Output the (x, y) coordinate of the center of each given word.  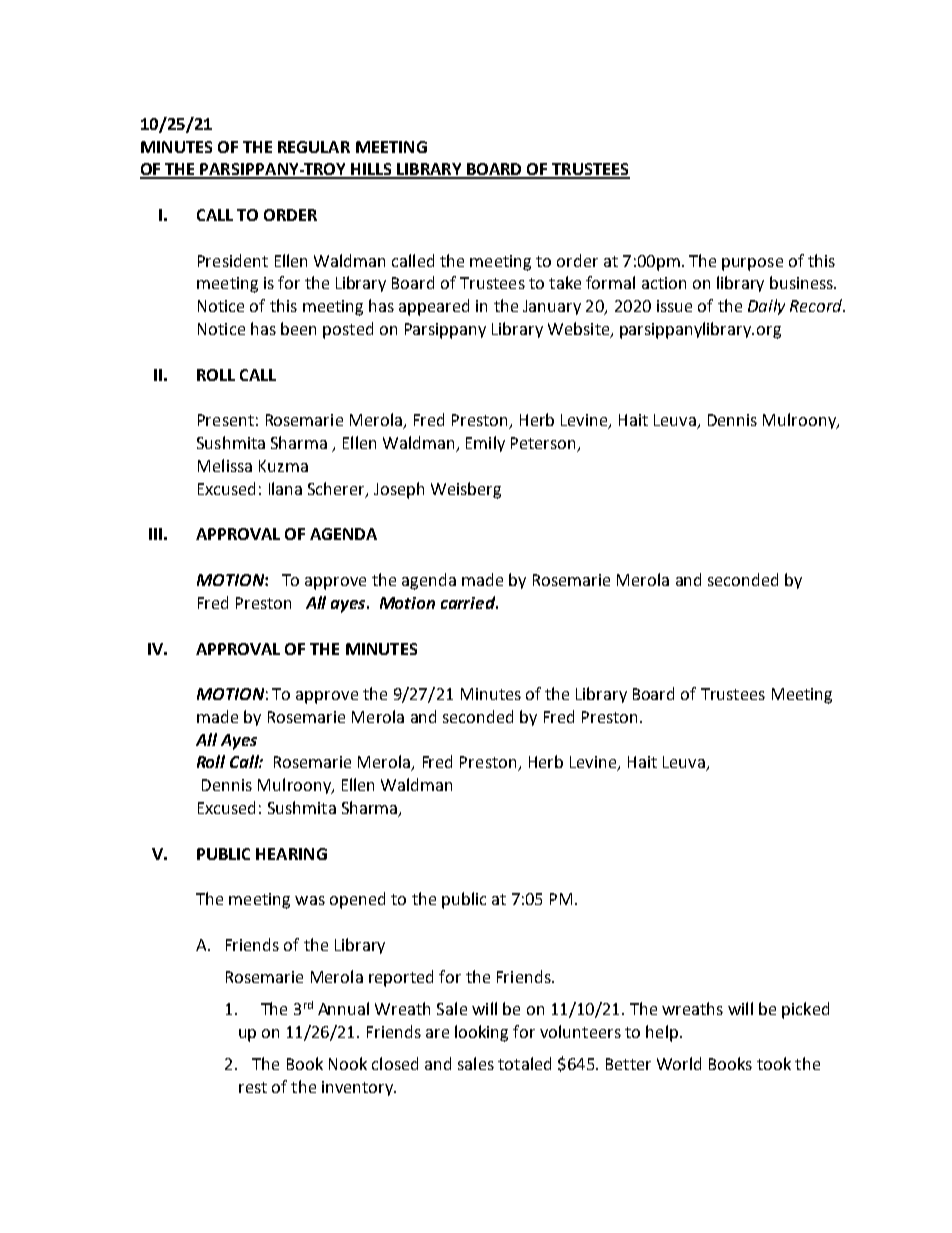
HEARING (291, 854)
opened (357, 900)
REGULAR (314, 147)
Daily (766, 307)
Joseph (399, 490)
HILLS (372, 170)
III (155, 534)
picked (805, 1010)
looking (481, 1033)
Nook (348, 1063)
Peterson (544, 444)
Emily (485, 444)
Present (226, 420)
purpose (752, 264)
